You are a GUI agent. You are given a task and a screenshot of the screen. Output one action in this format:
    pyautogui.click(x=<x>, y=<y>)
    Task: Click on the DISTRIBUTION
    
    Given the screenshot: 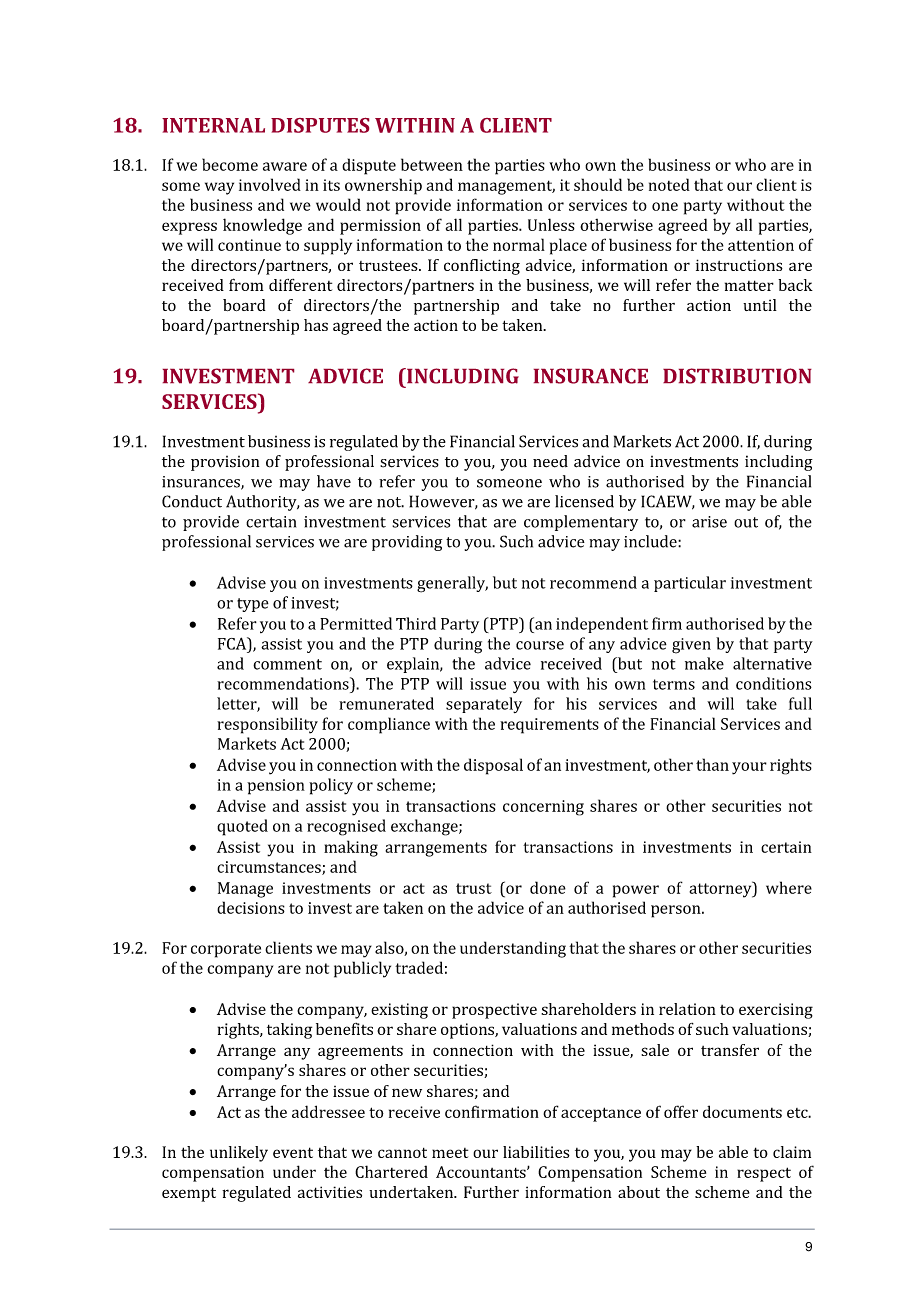 What is the action you would take?
    pyautogui.click(x=737, y=376)
